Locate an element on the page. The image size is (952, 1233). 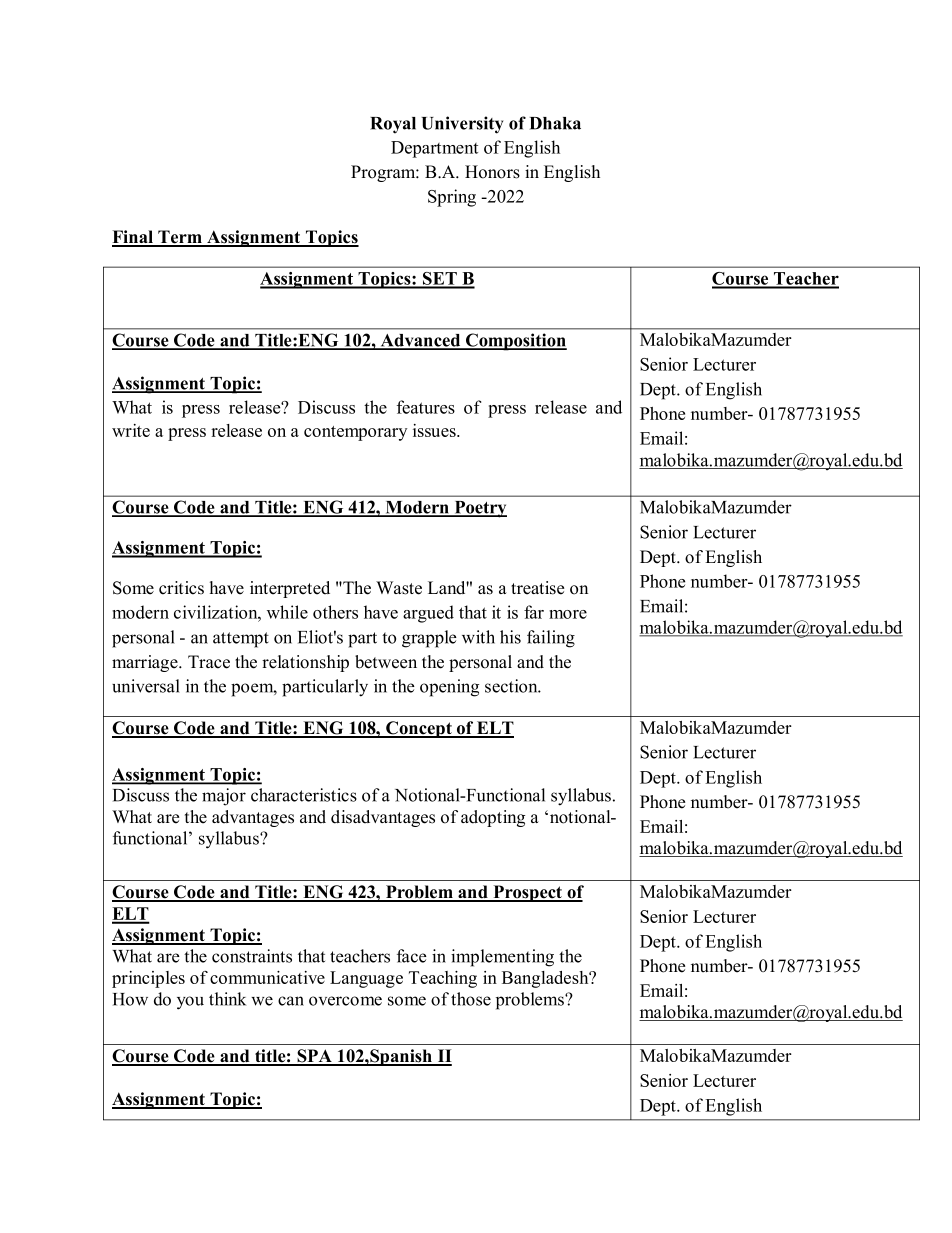
Term is located at coordinates (180, 238).
